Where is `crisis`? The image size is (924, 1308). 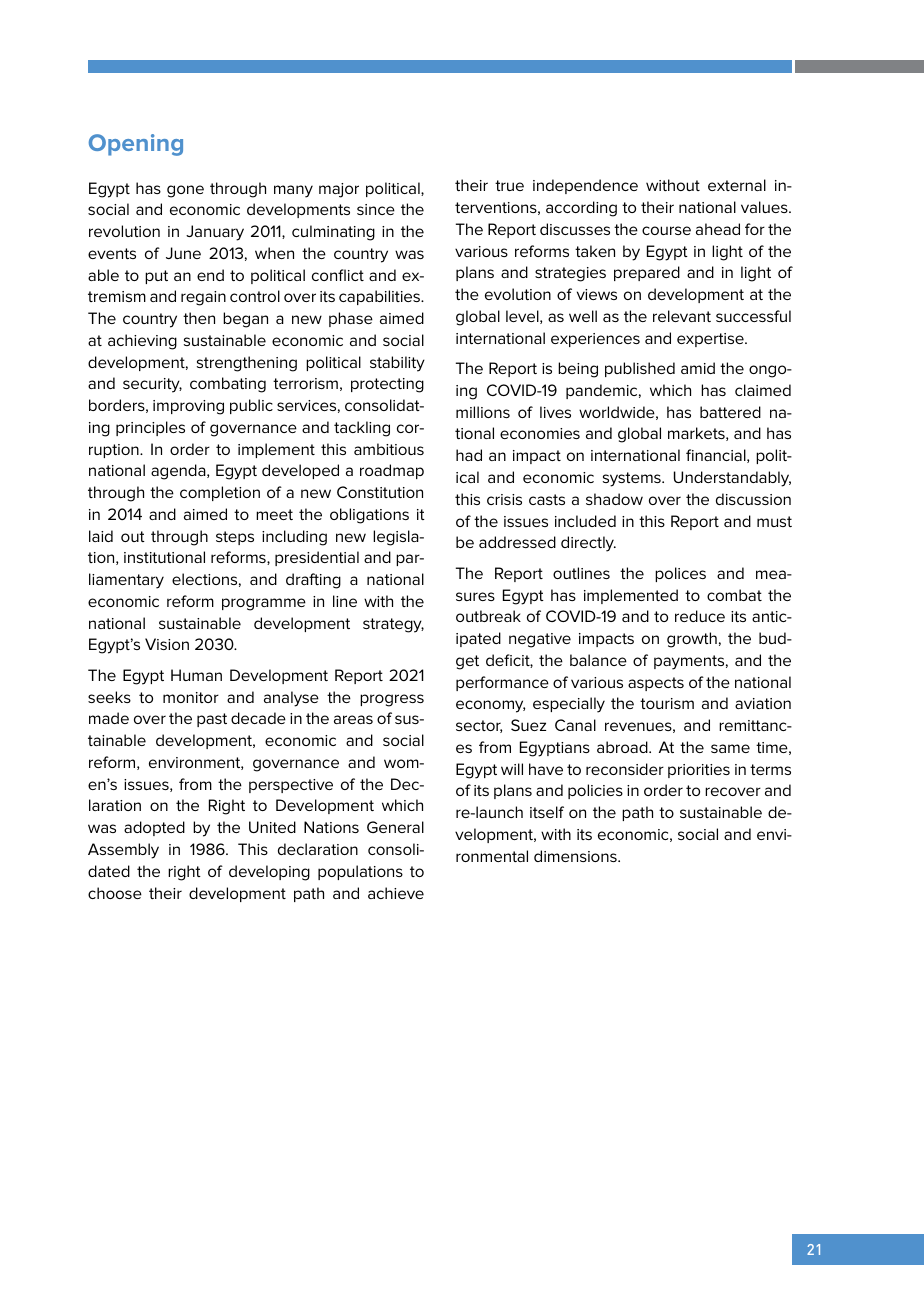 crisis is located at coordinates (504, 499).
